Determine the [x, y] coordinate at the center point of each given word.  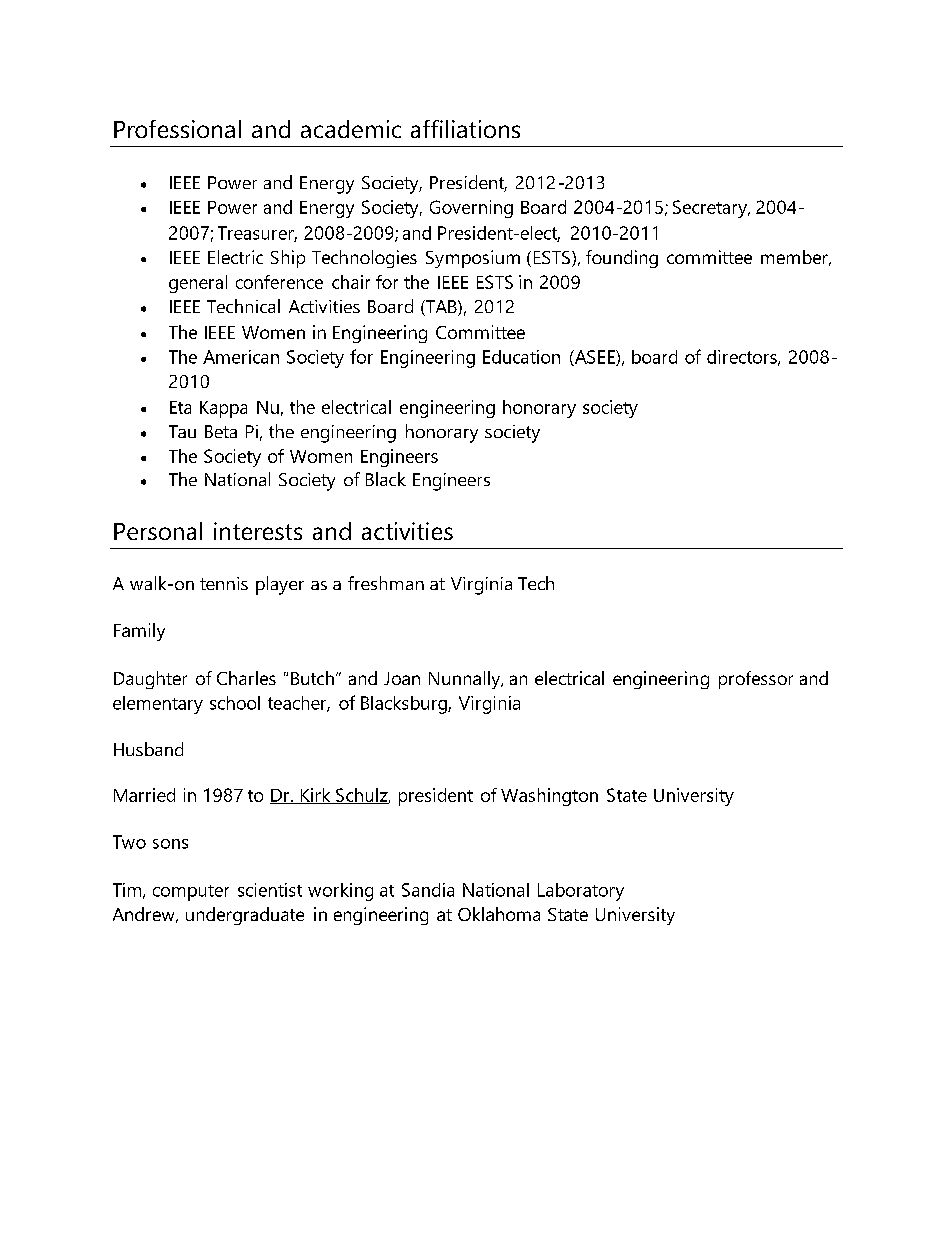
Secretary [711, 209]
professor [756, 680]
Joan [402, 678]
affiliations [465, 129]
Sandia [428, 890]
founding [622, 259]
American [241, 357]
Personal [158, 531]
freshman [386, 583]
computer [191, 893]
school [235, 703]
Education [521, 357]
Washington [549, 797]
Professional [177, 129]
